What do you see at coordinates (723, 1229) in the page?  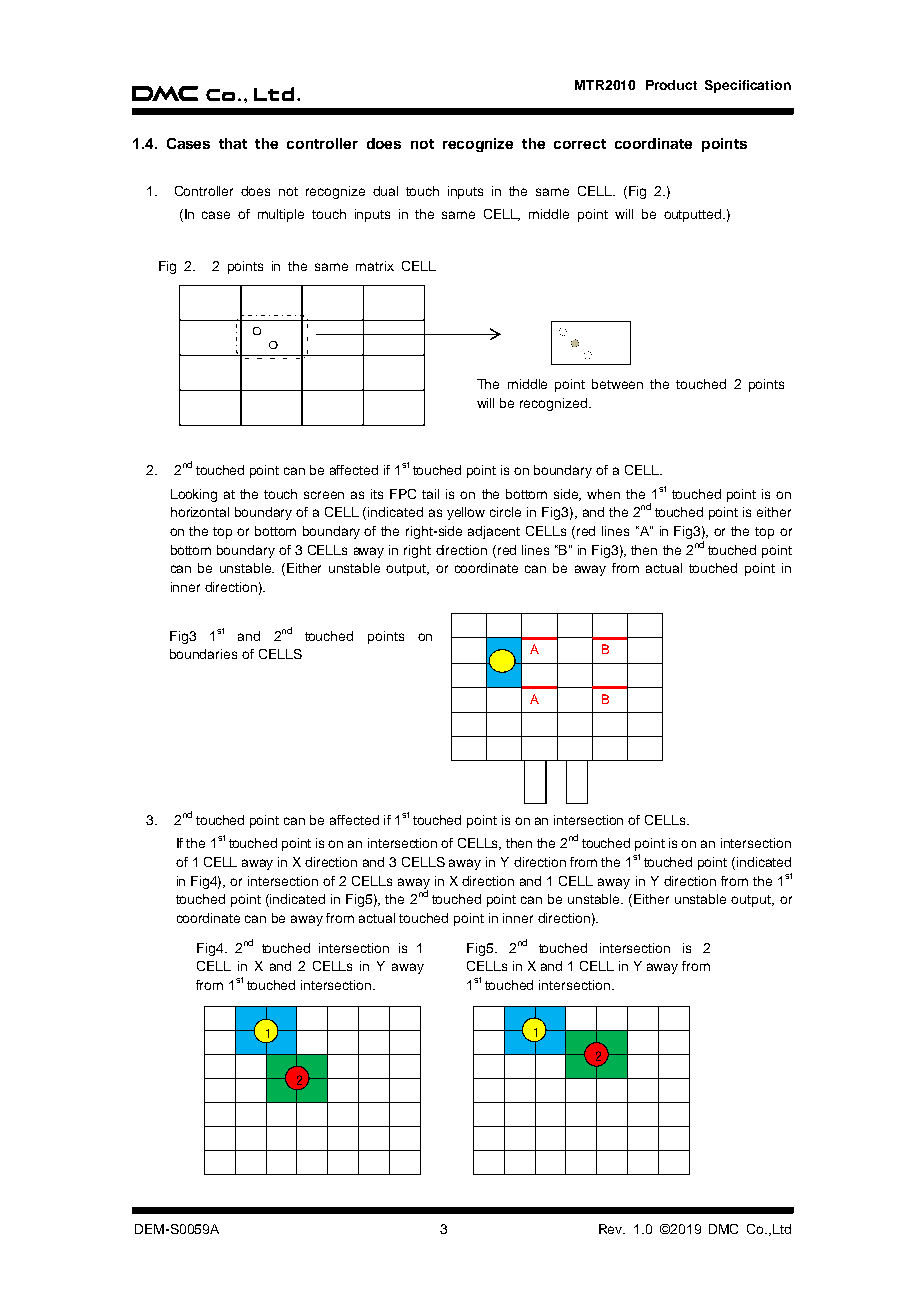 I see `DMC` at bounding box center [723, 1229].
